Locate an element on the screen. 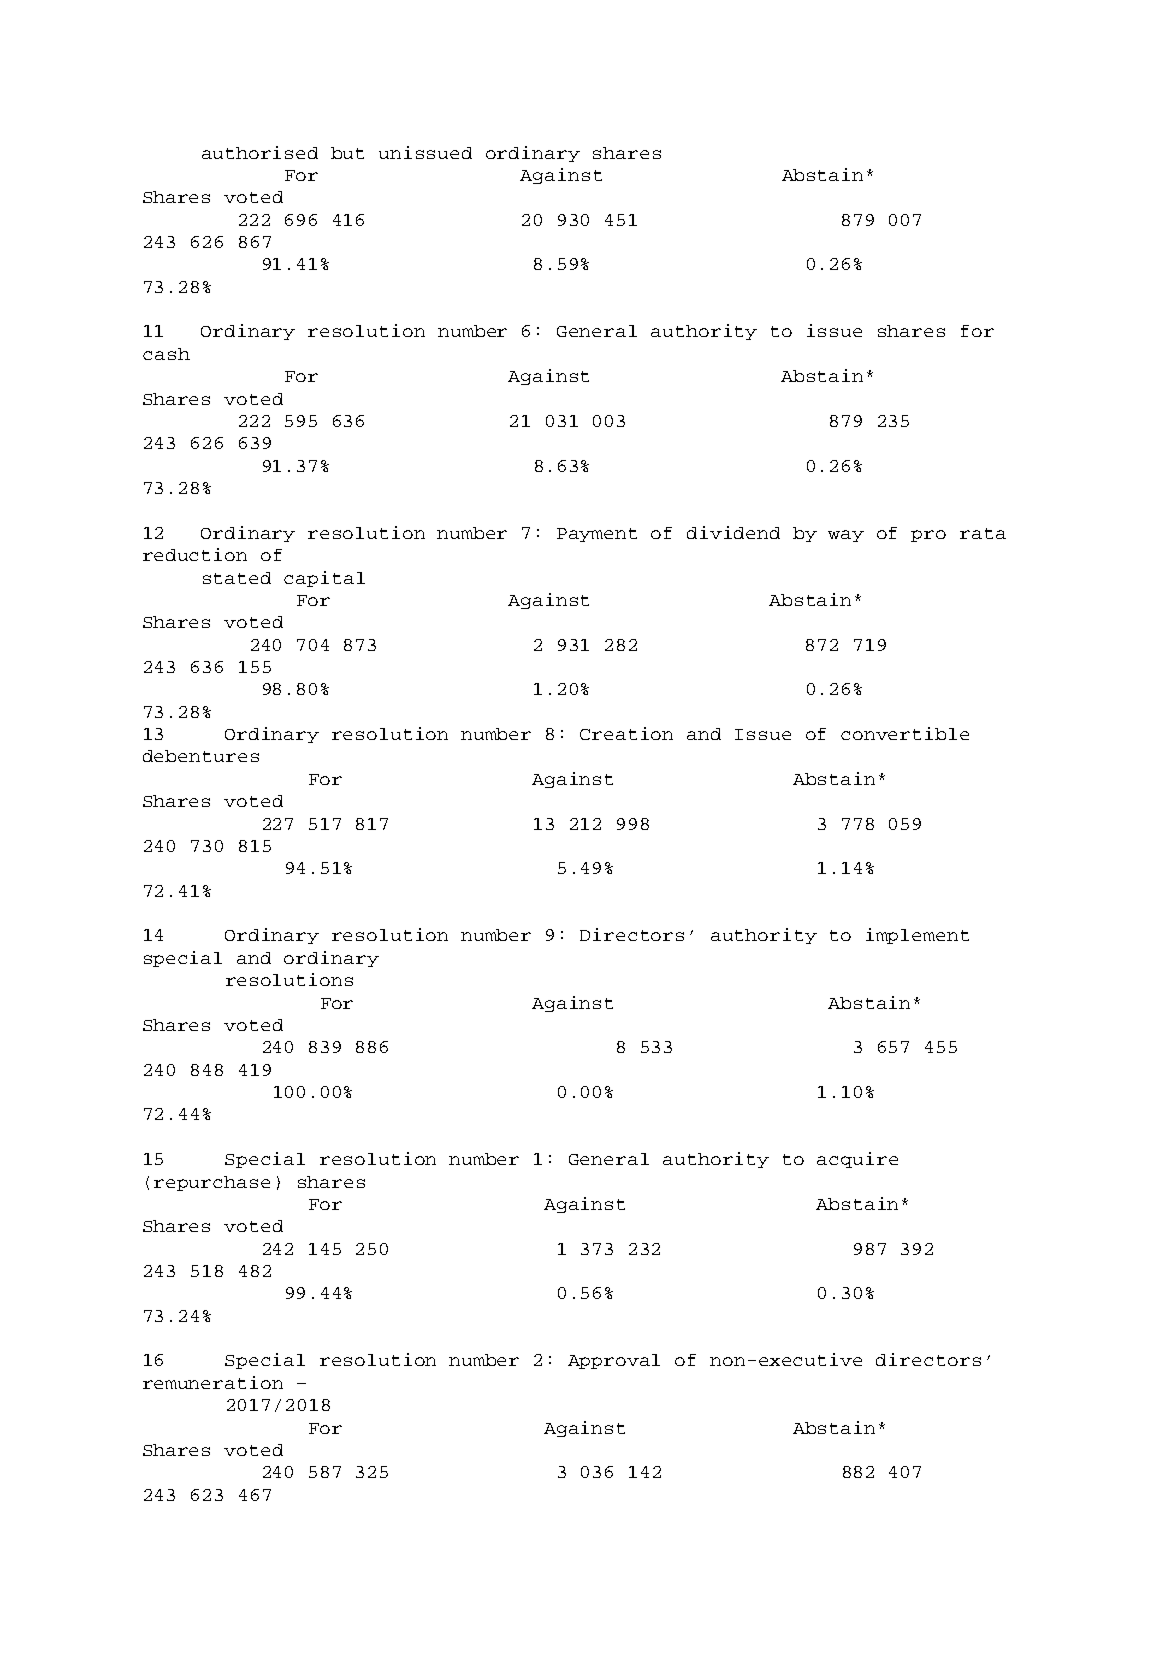  dividend is located at coordinates (733, 532).
